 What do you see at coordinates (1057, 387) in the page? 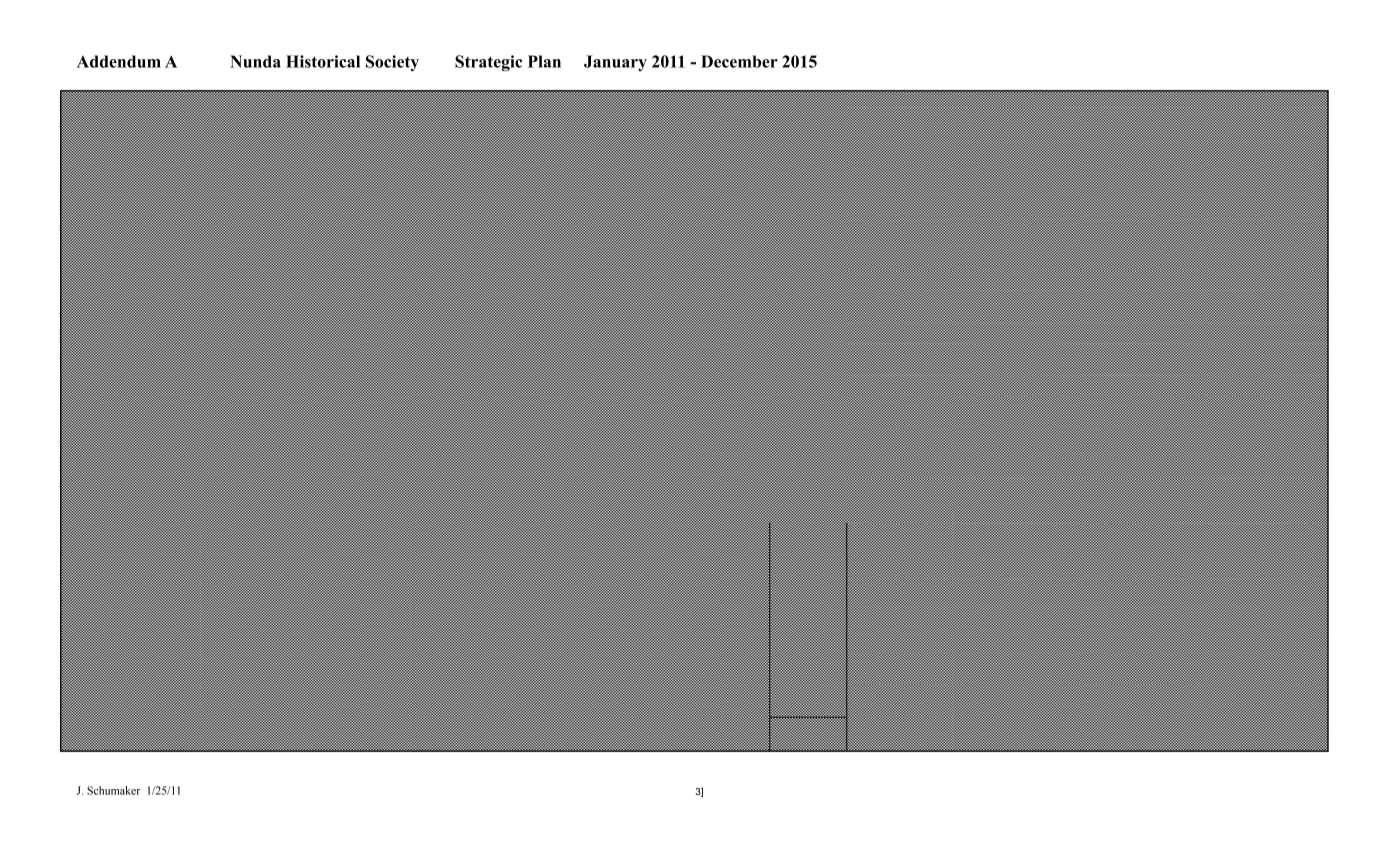
I see `years` at bounding box center [1057, 387].
